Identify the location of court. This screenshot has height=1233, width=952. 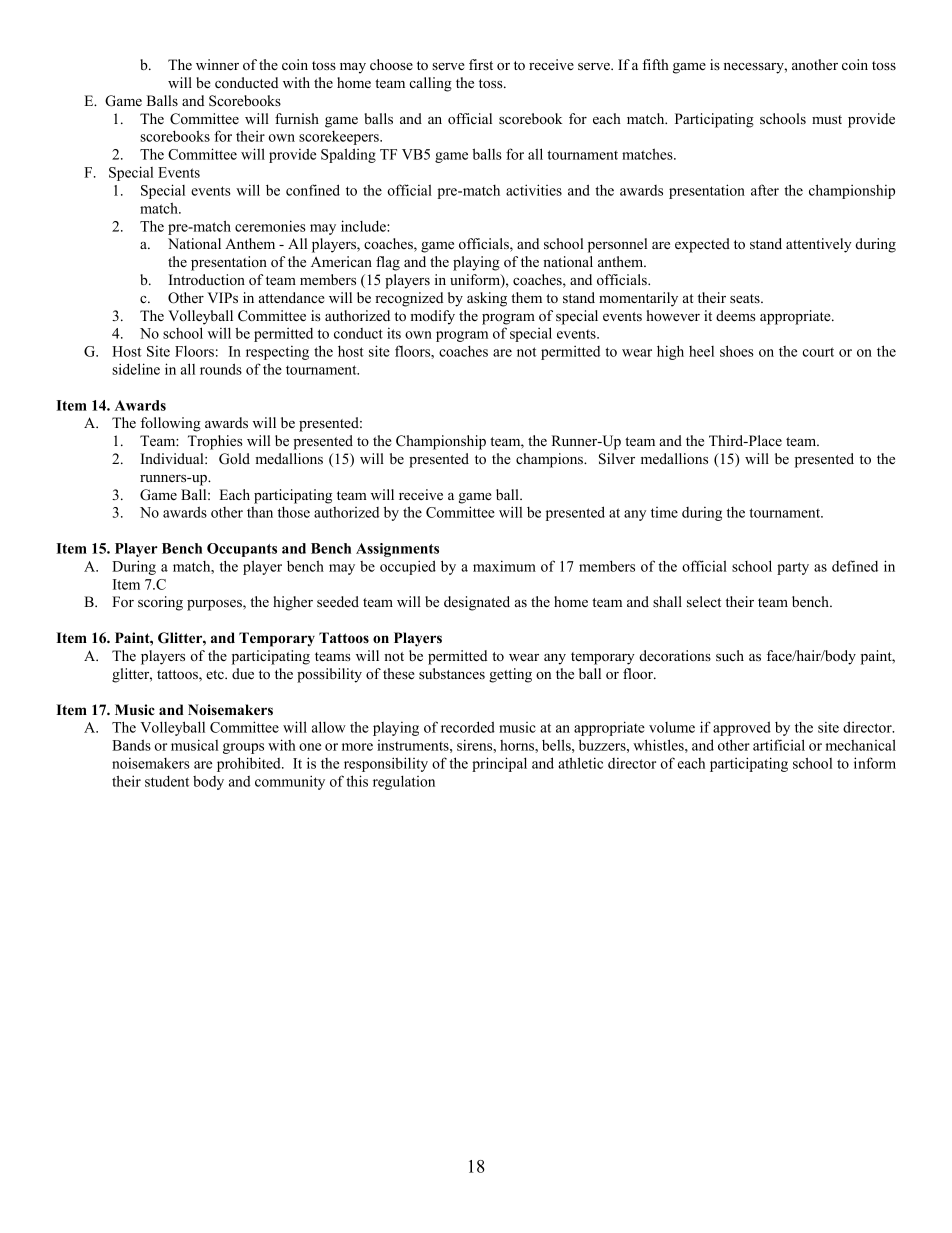
(818, 352).
